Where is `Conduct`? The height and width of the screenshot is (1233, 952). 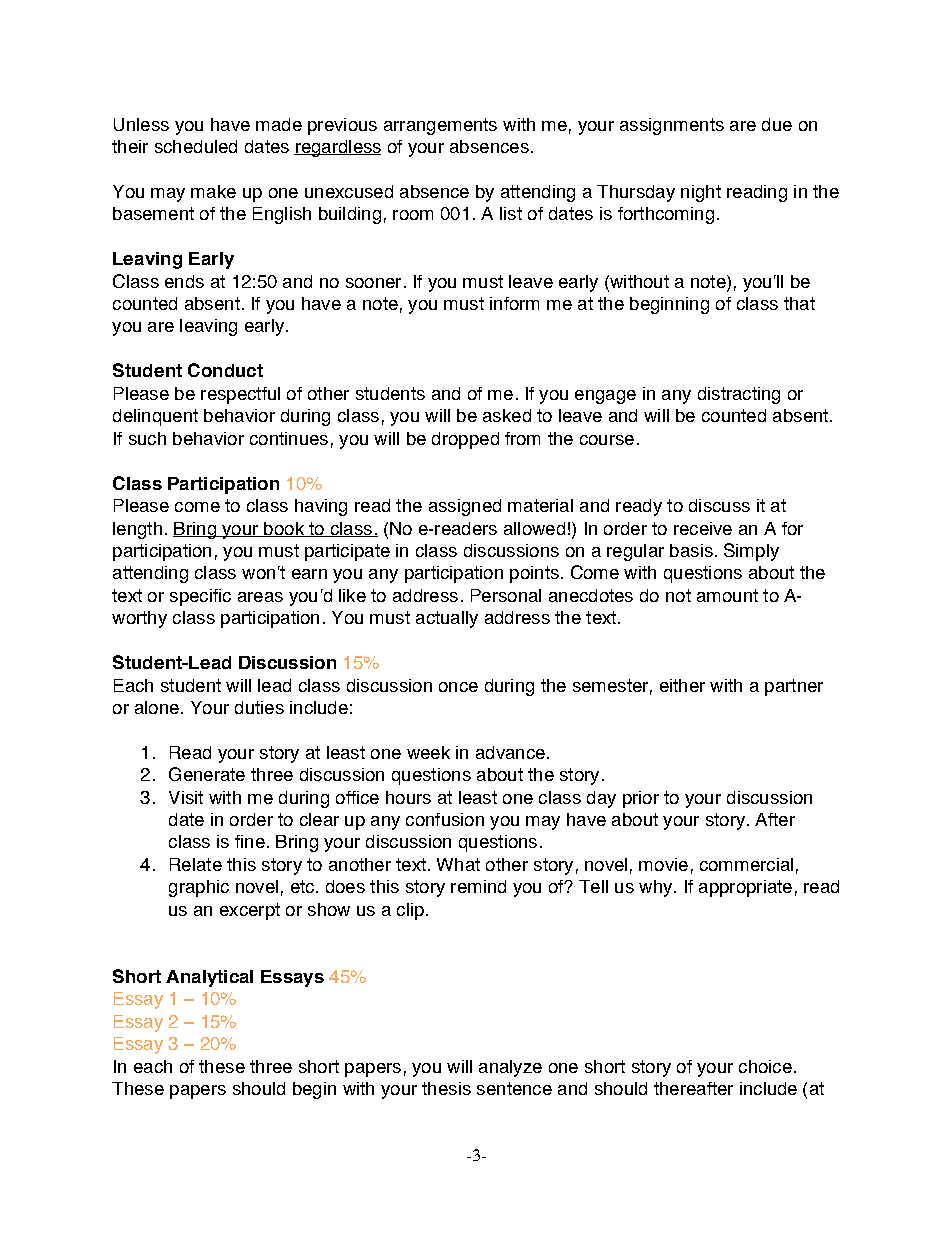 Conduct is located at coordinates (225, 370).
